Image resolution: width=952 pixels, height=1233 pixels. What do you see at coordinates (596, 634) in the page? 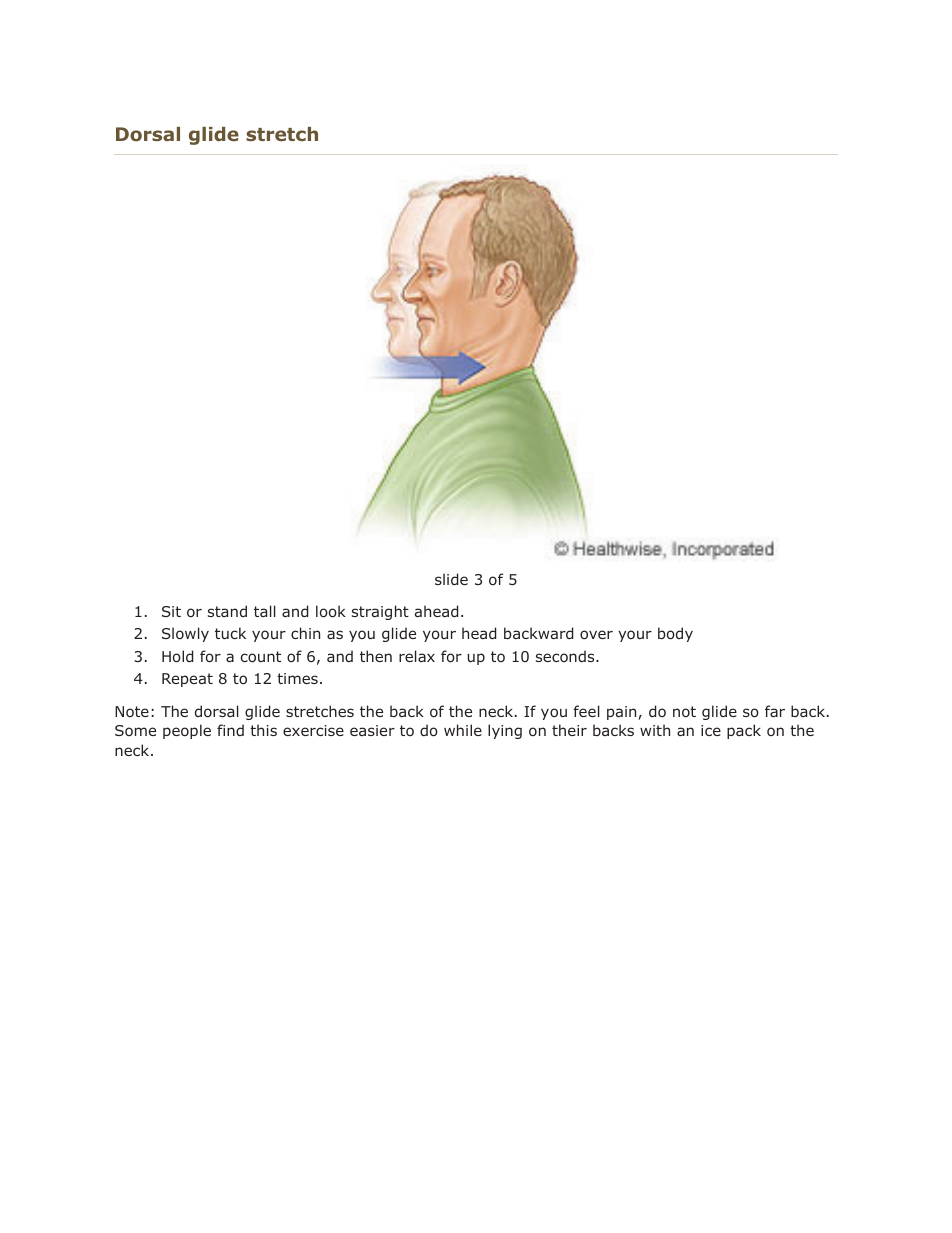
I see `over` at bounding box center [596, 634].
